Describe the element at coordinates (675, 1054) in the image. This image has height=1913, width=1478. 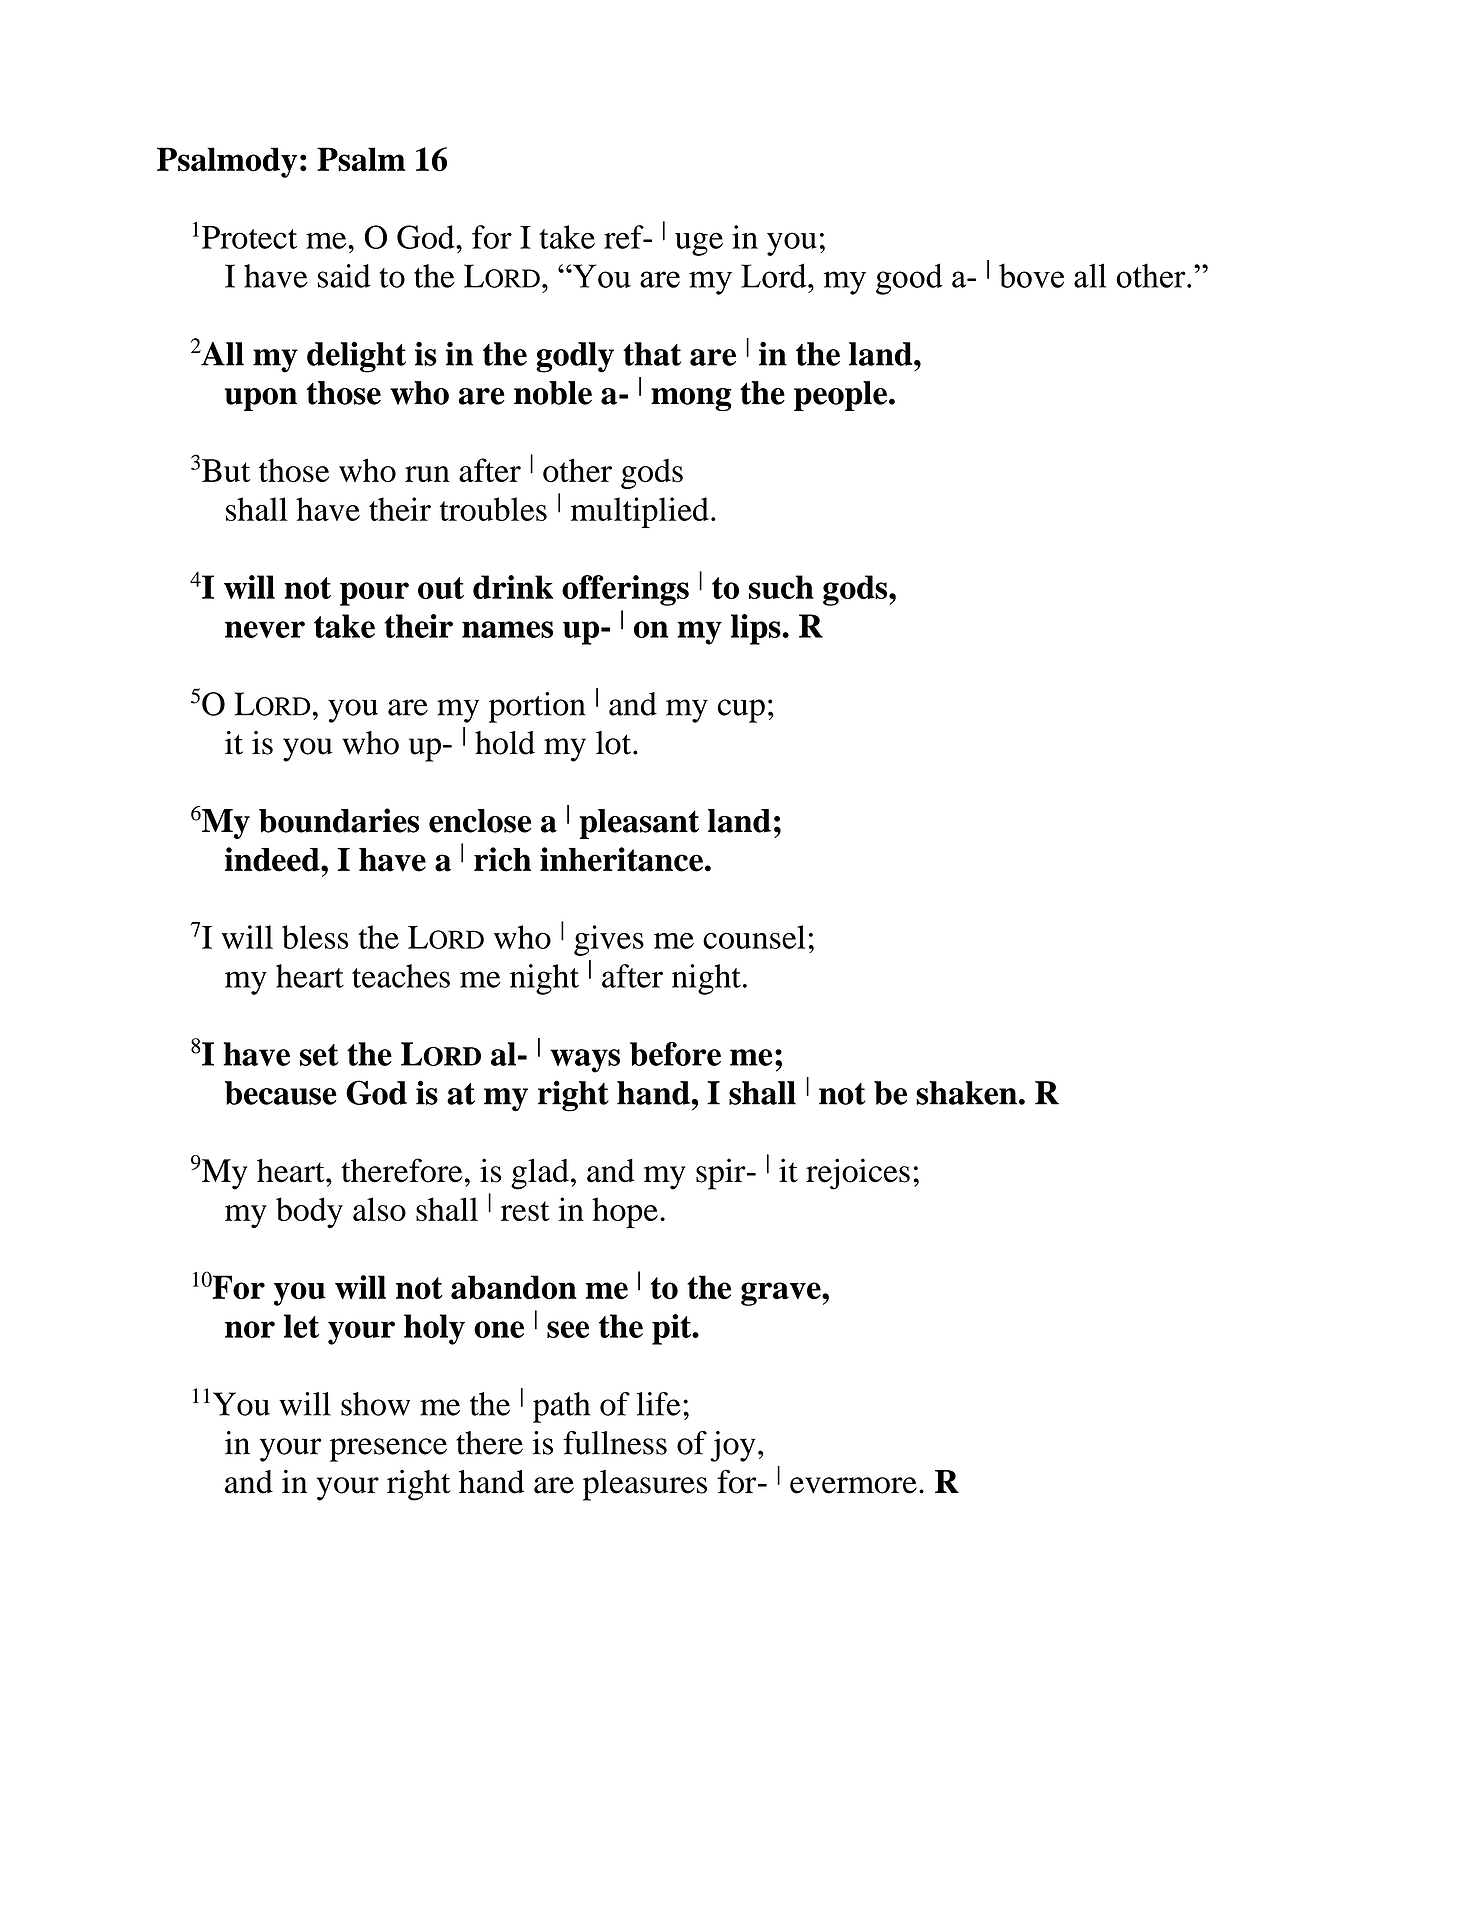
I see `before` at that location.
